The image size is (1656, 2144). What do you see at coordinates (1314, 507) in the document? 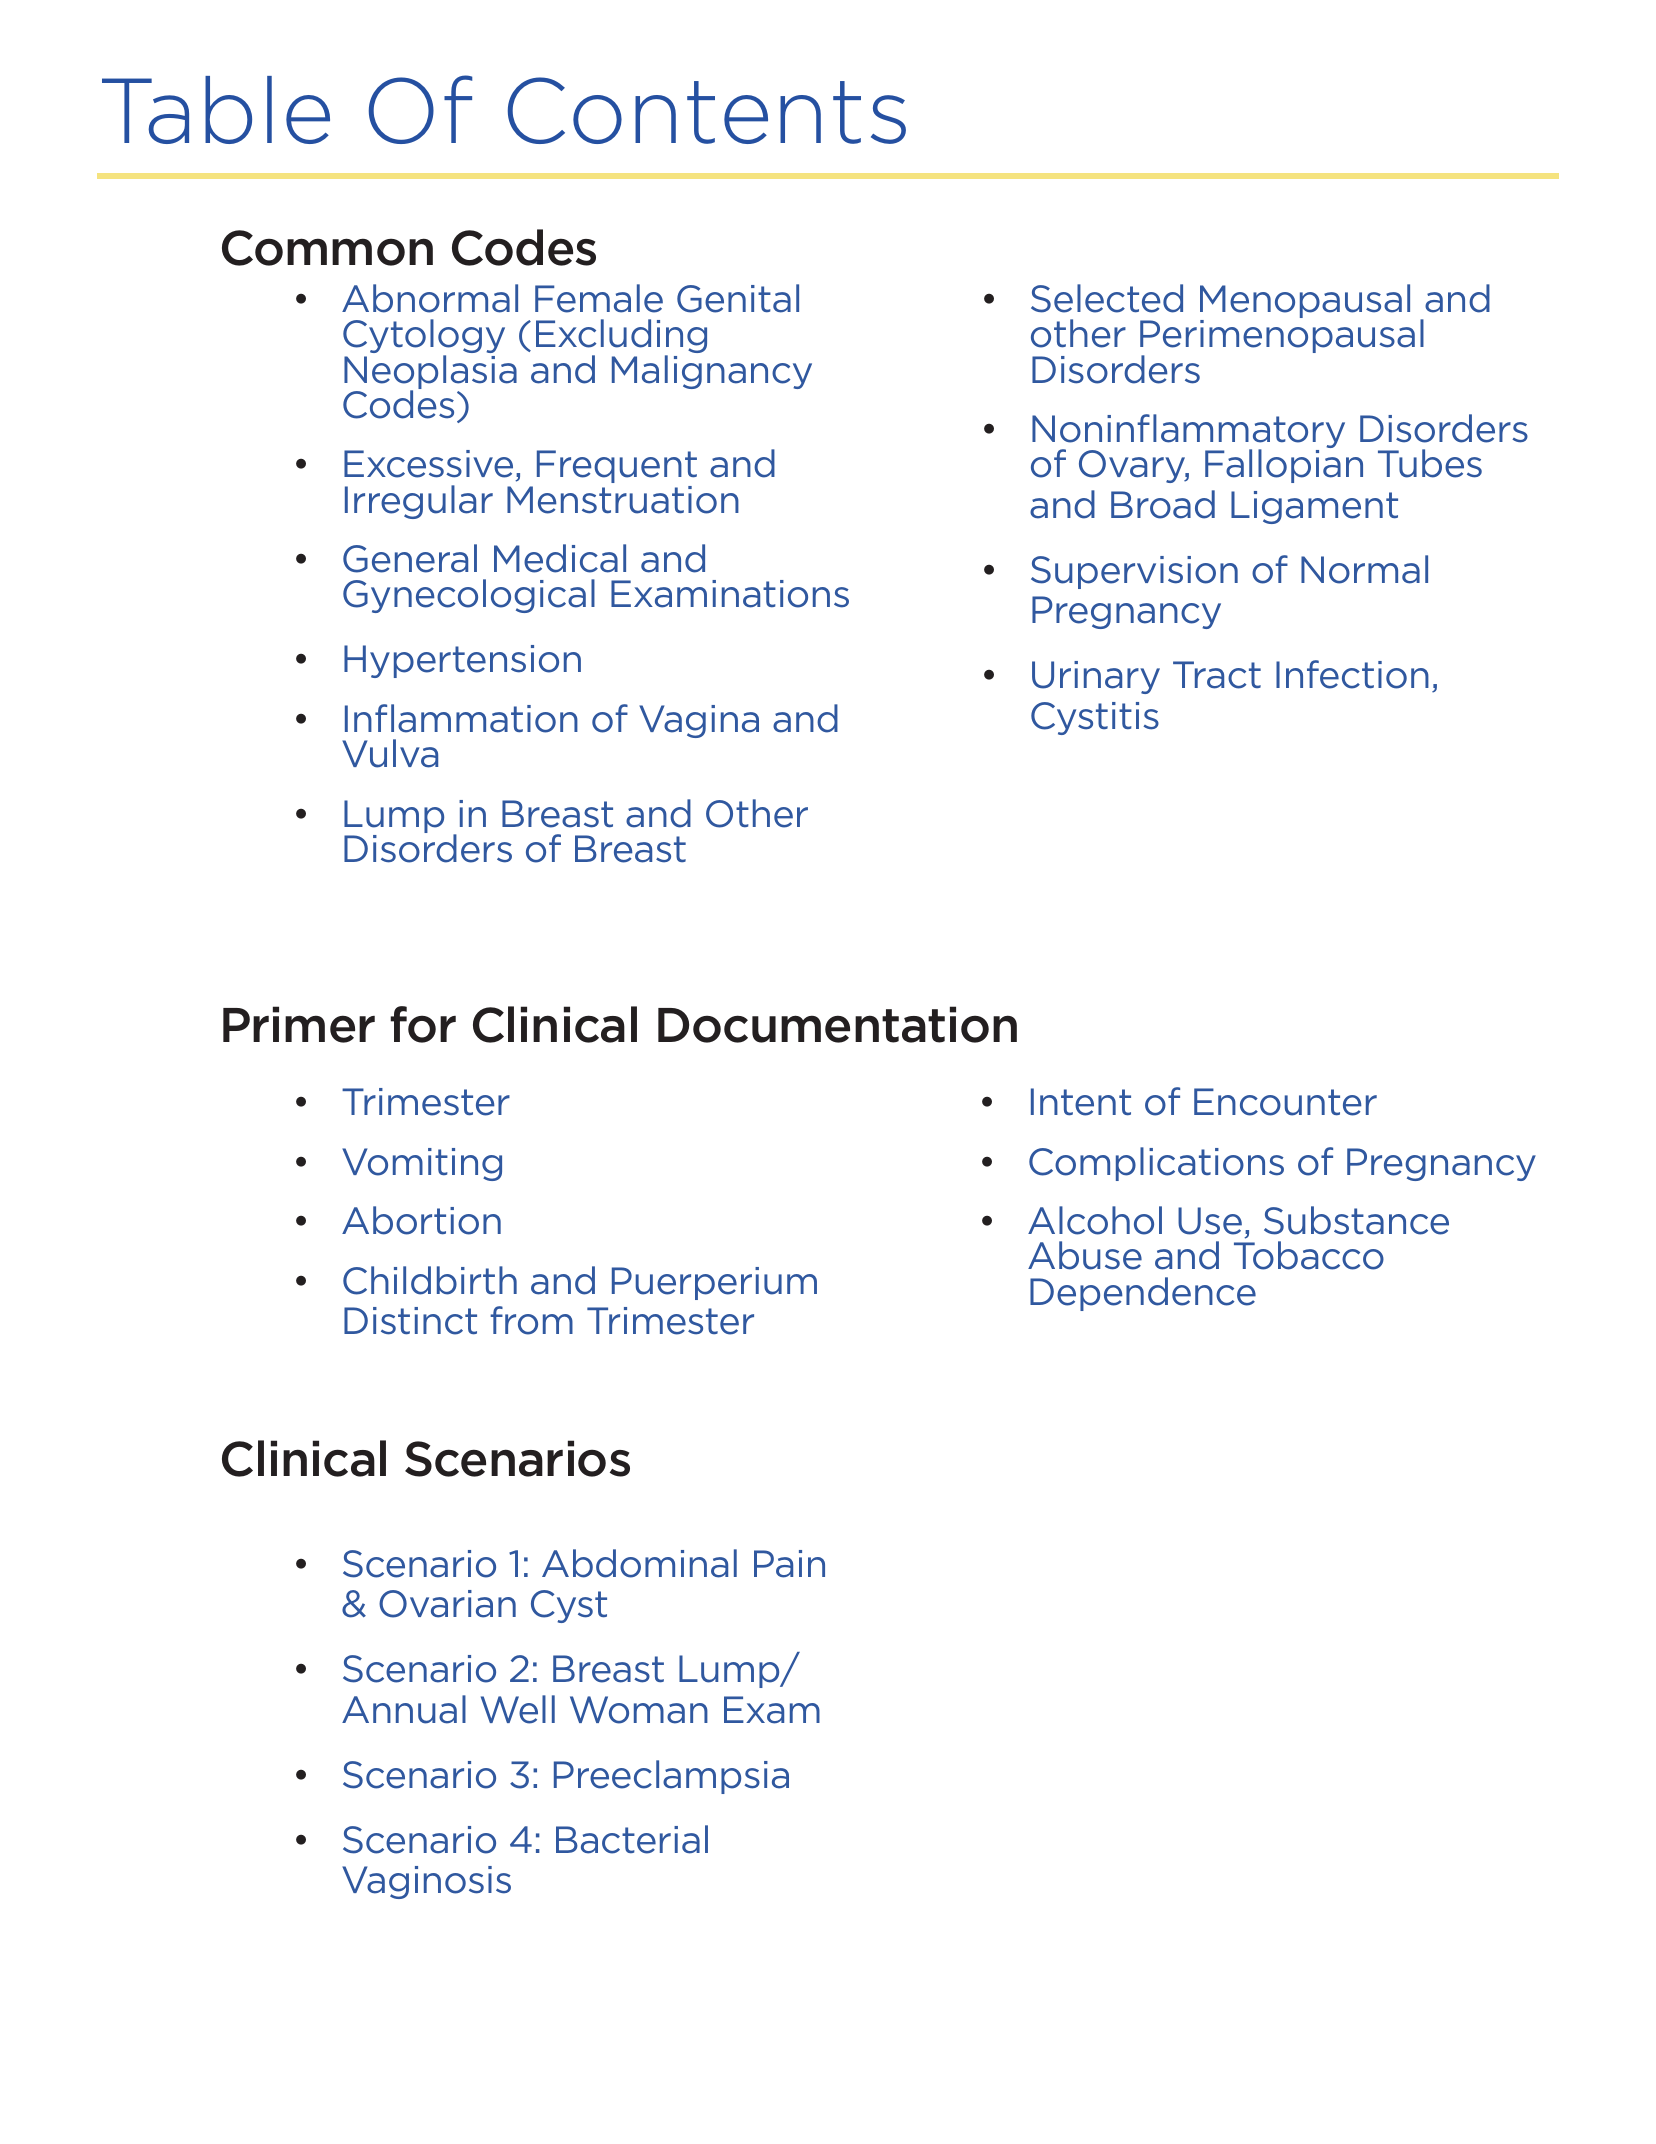
I see `Ligament` at bounding box center [1314, 507].
